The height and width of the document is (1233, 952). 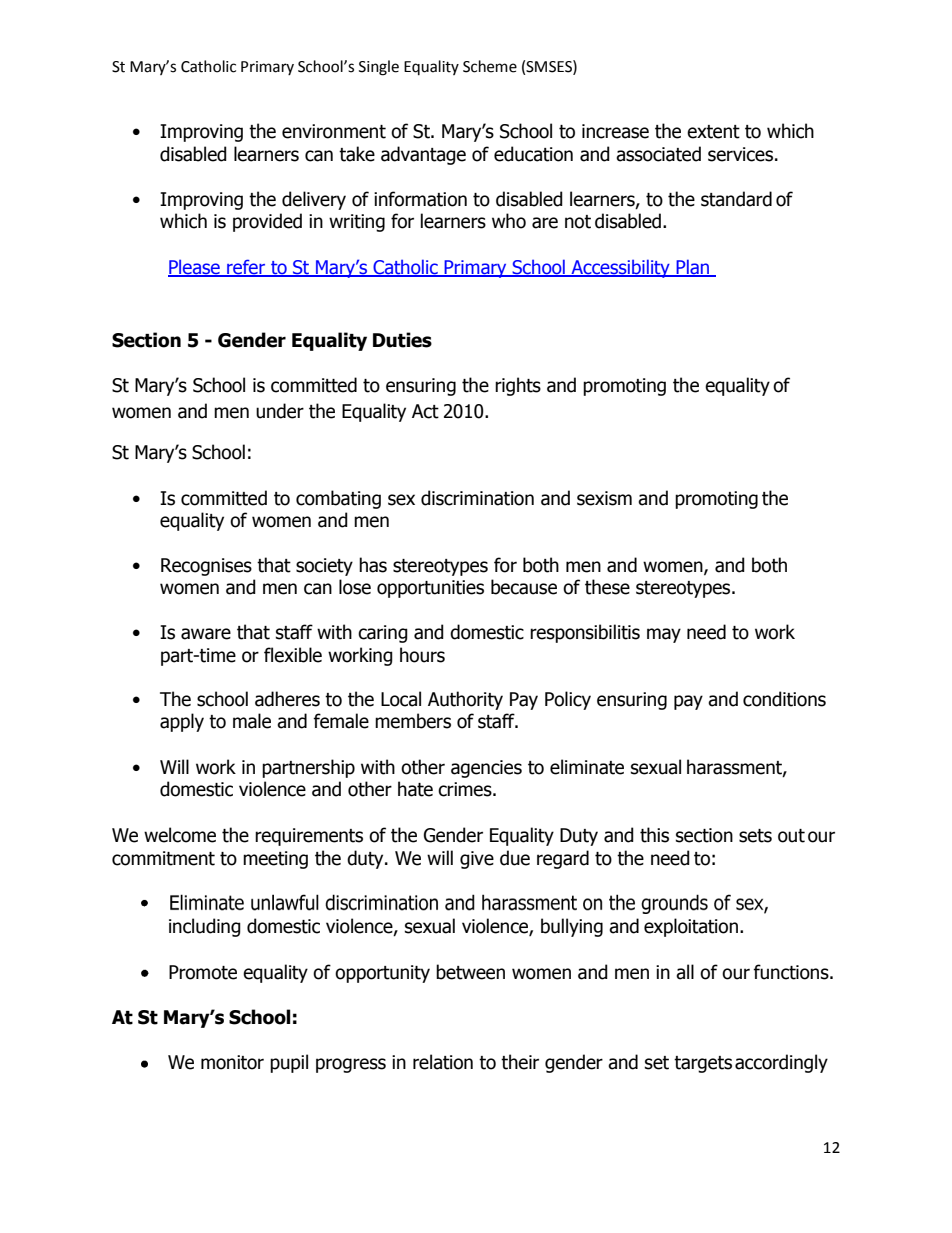 I want to click on relation, so click(x=443, y=1062).
